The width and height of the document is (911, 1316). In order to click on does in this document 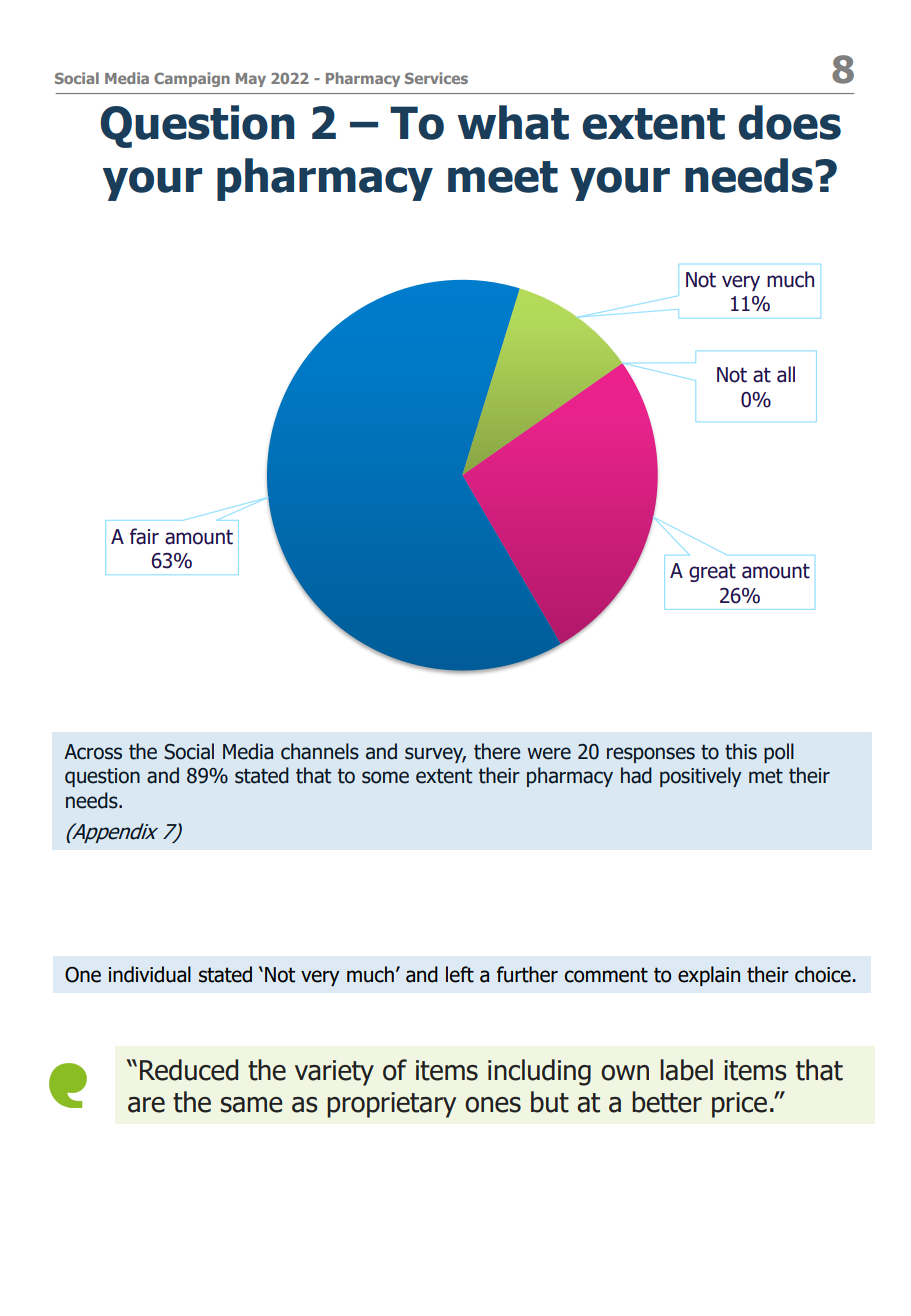, I will do `click(790, 122)`.
